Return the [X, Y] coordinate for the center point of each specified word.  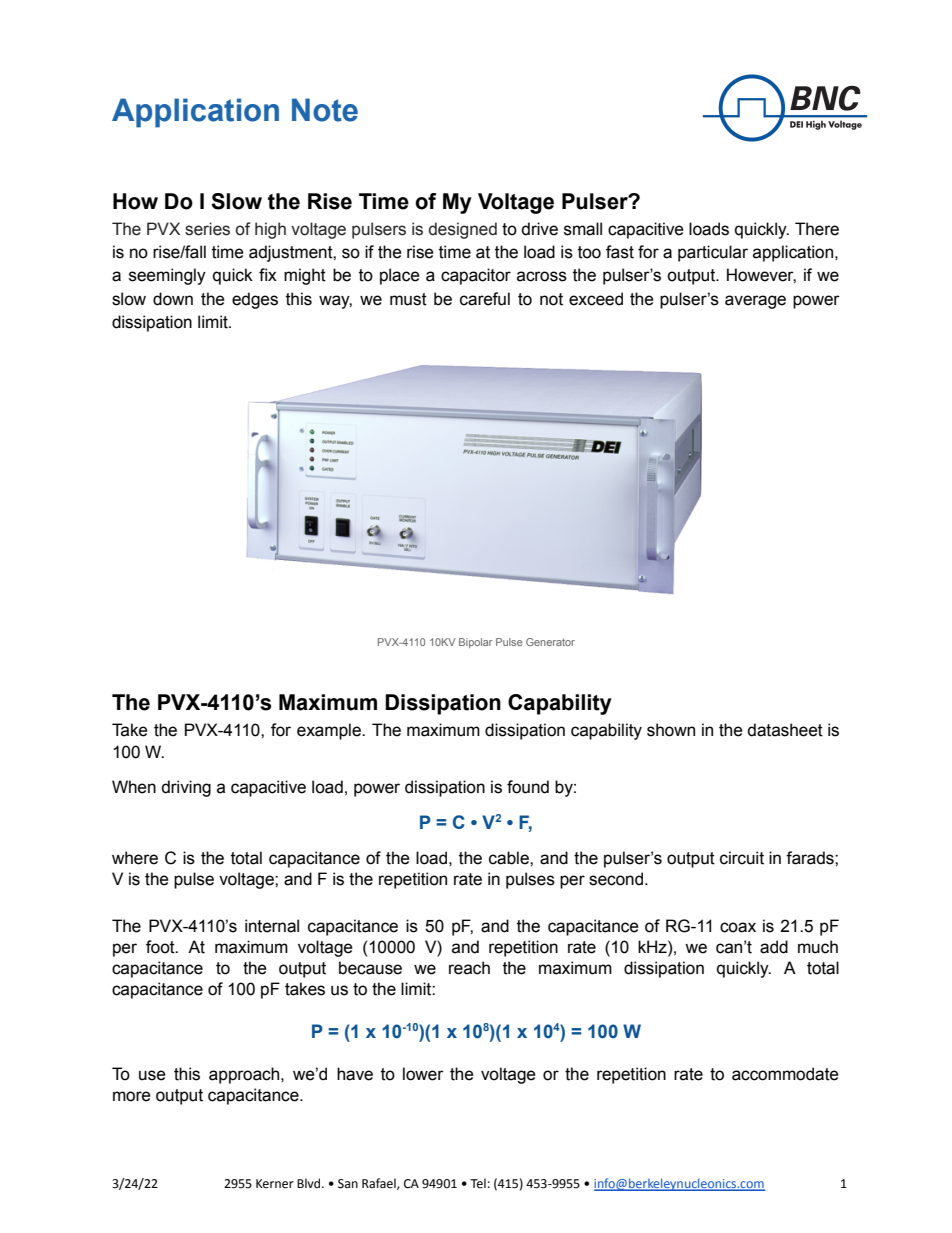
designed [463, 230]
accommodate [785, 1074]
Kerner [275, 1184]
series [207, 229]
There [817, 229]
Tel [478, 1183]
